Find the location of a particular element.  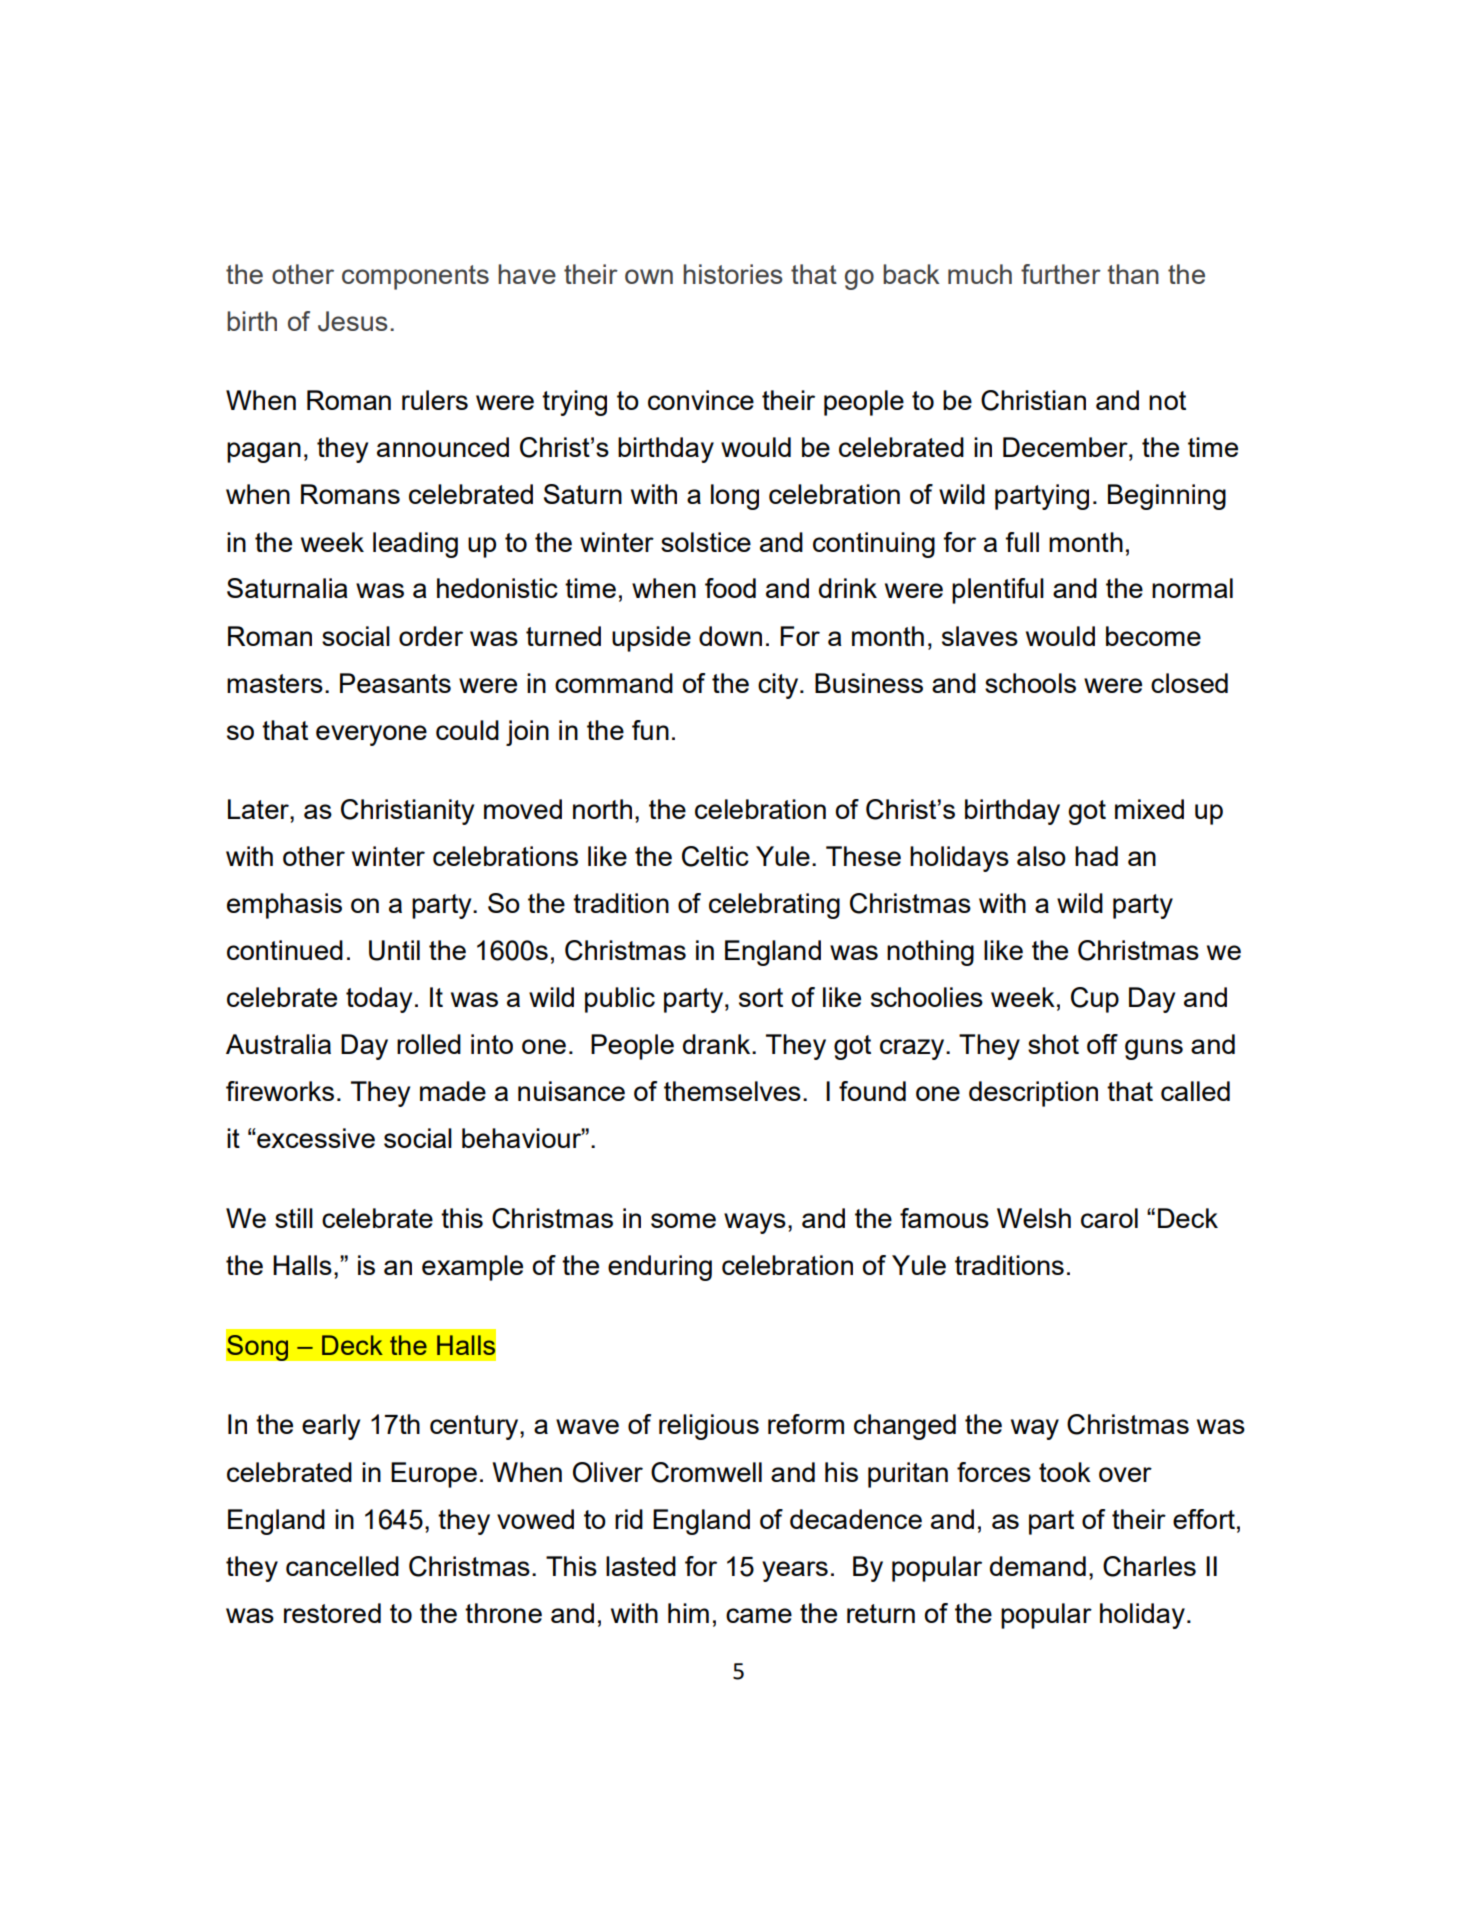

had is located at coordinates (1096, 856).
